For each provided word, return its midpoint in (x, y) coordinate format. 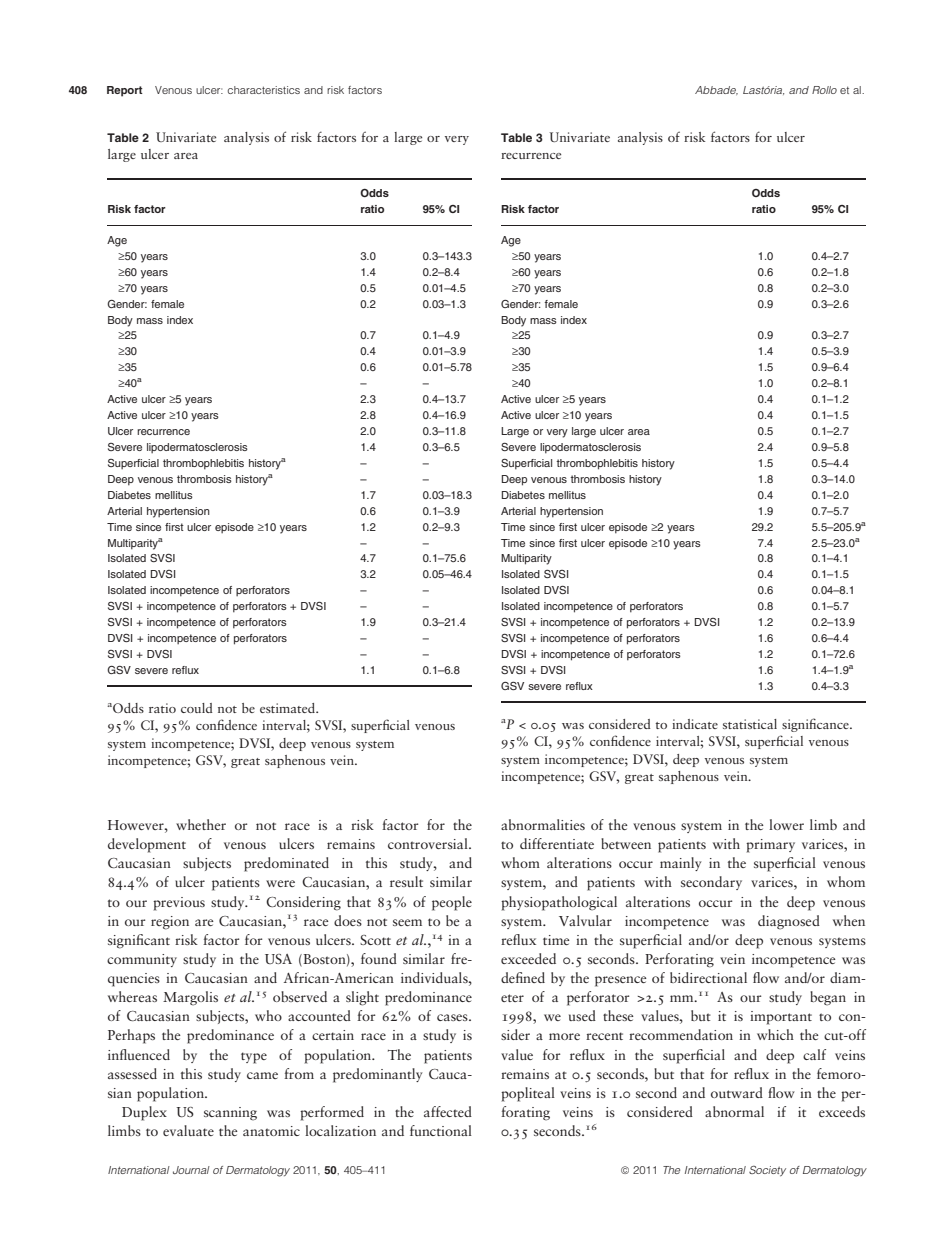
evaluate (188, 1130)
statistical (750, 724)
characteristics (264, 90)
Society (767, 1171)
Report (125, 91)
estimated (289, 708)
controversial (429, 843)
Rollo (824, 90)
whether (201, 824)
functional (441, 1130)
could (197, 708)
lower (786, 824)
